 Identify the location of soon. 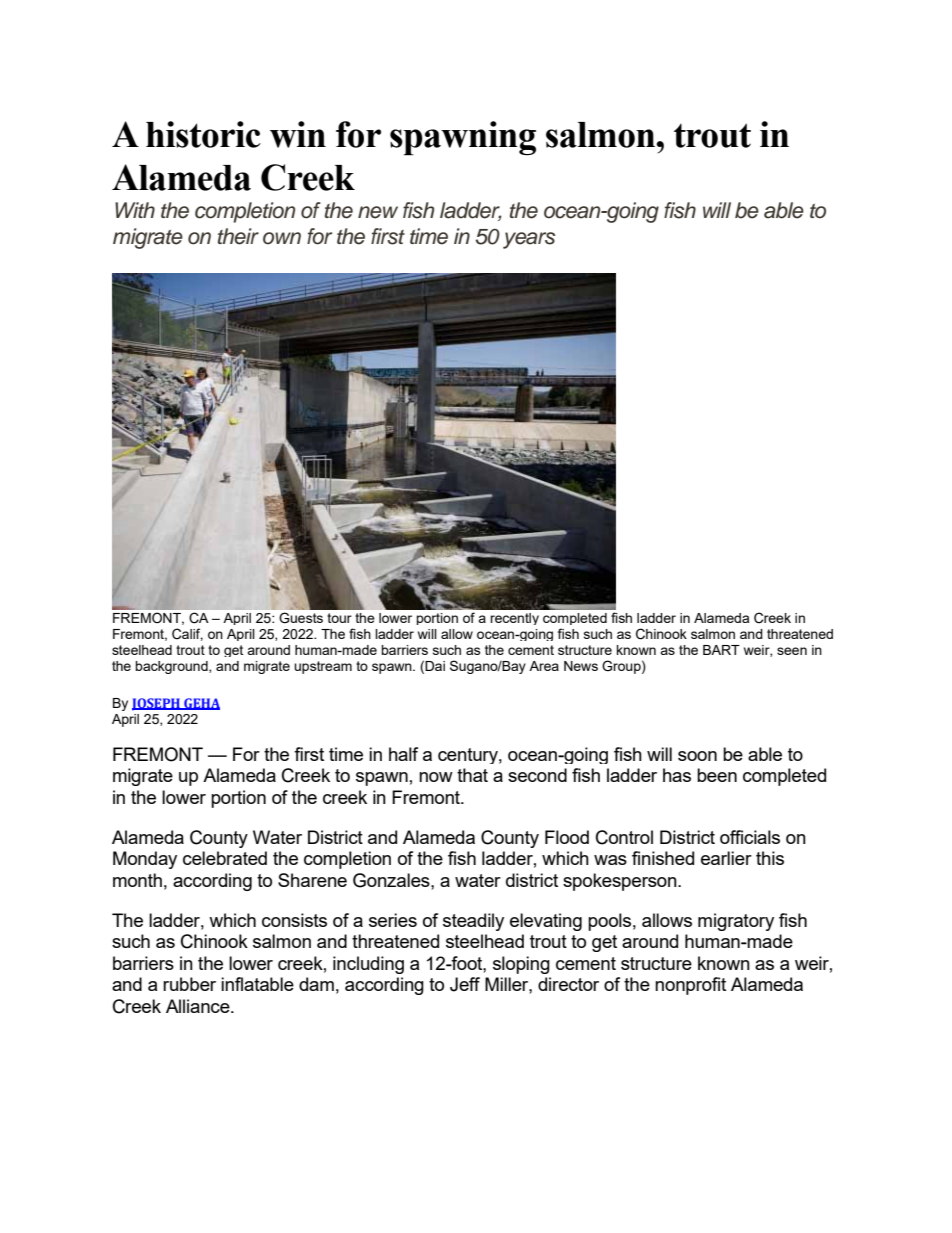
(697, 756).
